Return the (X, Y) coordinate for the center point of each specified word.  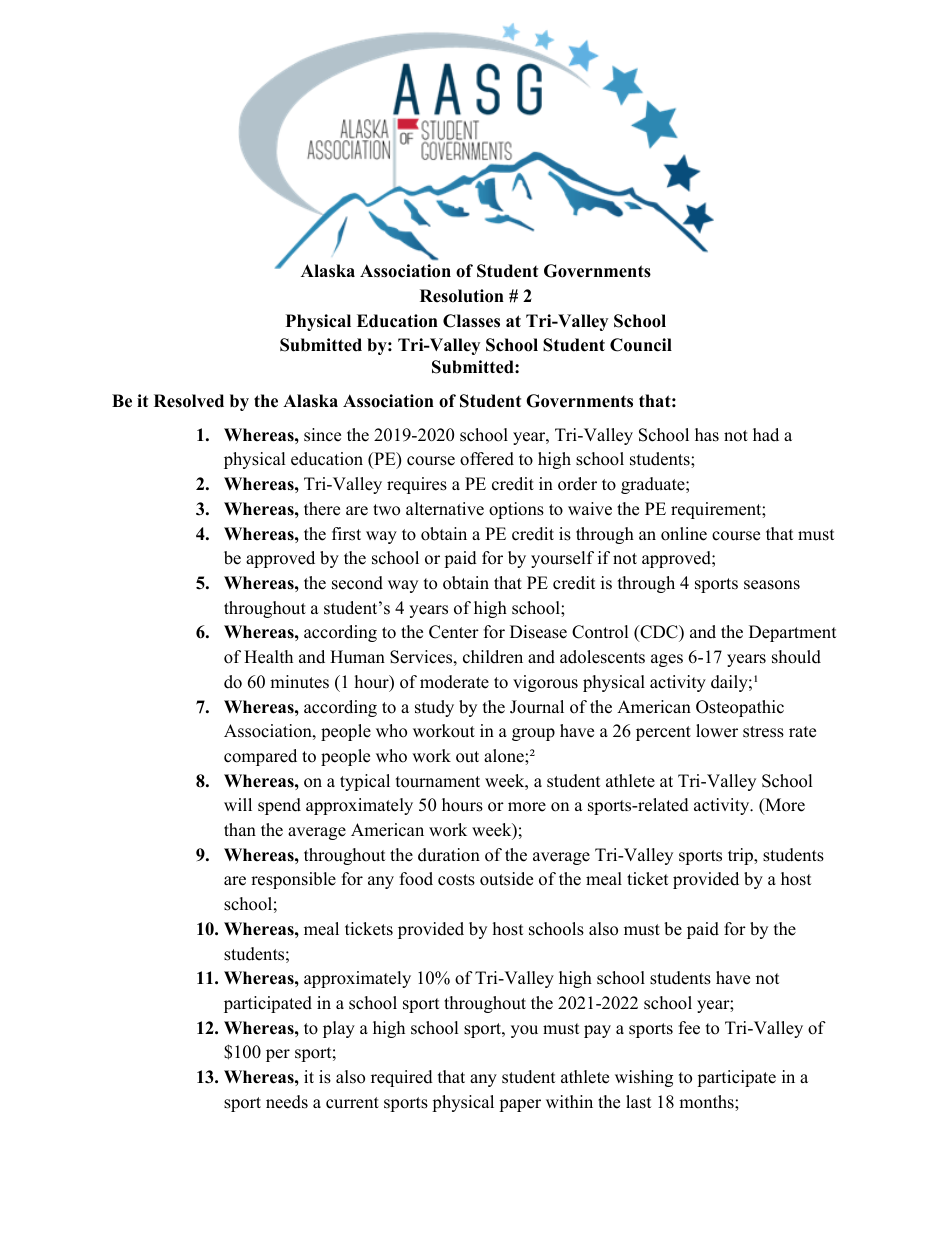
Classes (471, 321)
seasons (772, 585)
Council (641, 345)
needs (287, 1102)
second (357, 583)
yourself (562, 559)
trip (741, 856)
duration (449, 855)
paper (520, 1105)
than (240, 829)
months (707, 1102)
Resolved (189, 401)
